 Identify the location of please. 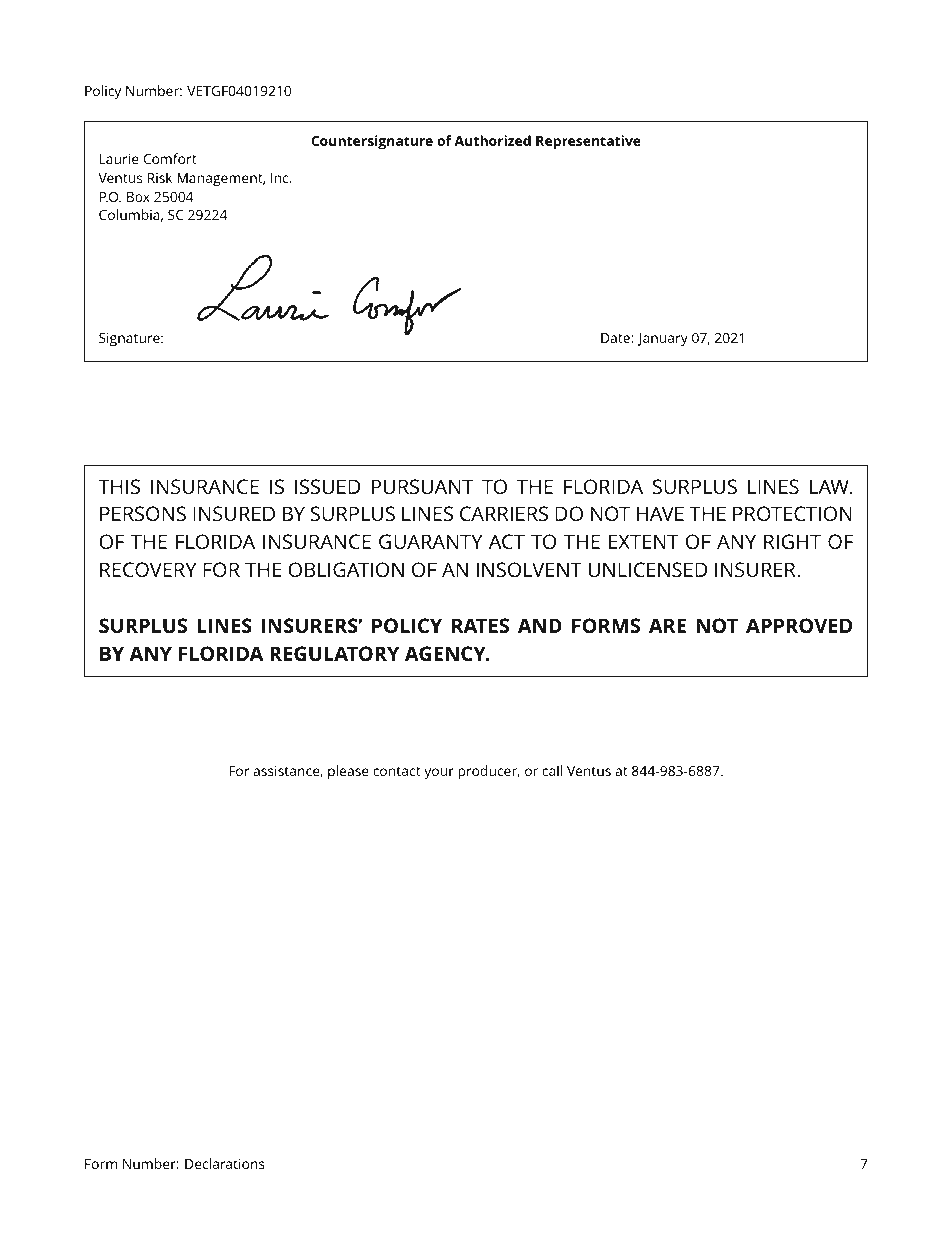
(348, 772).
